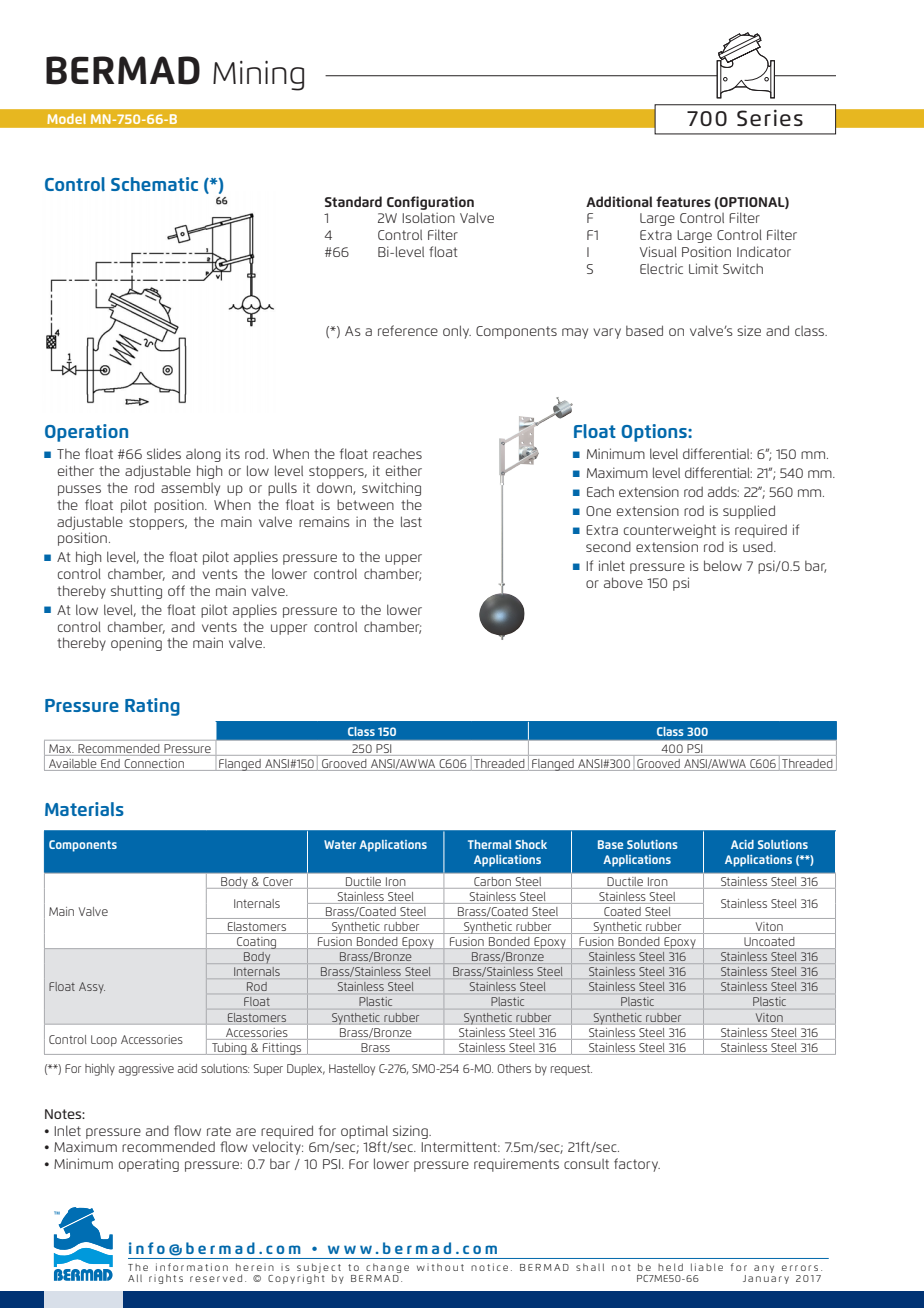 The height and width of the screenshot is (1308, 924). I want to click on between, so click(365, 505).
